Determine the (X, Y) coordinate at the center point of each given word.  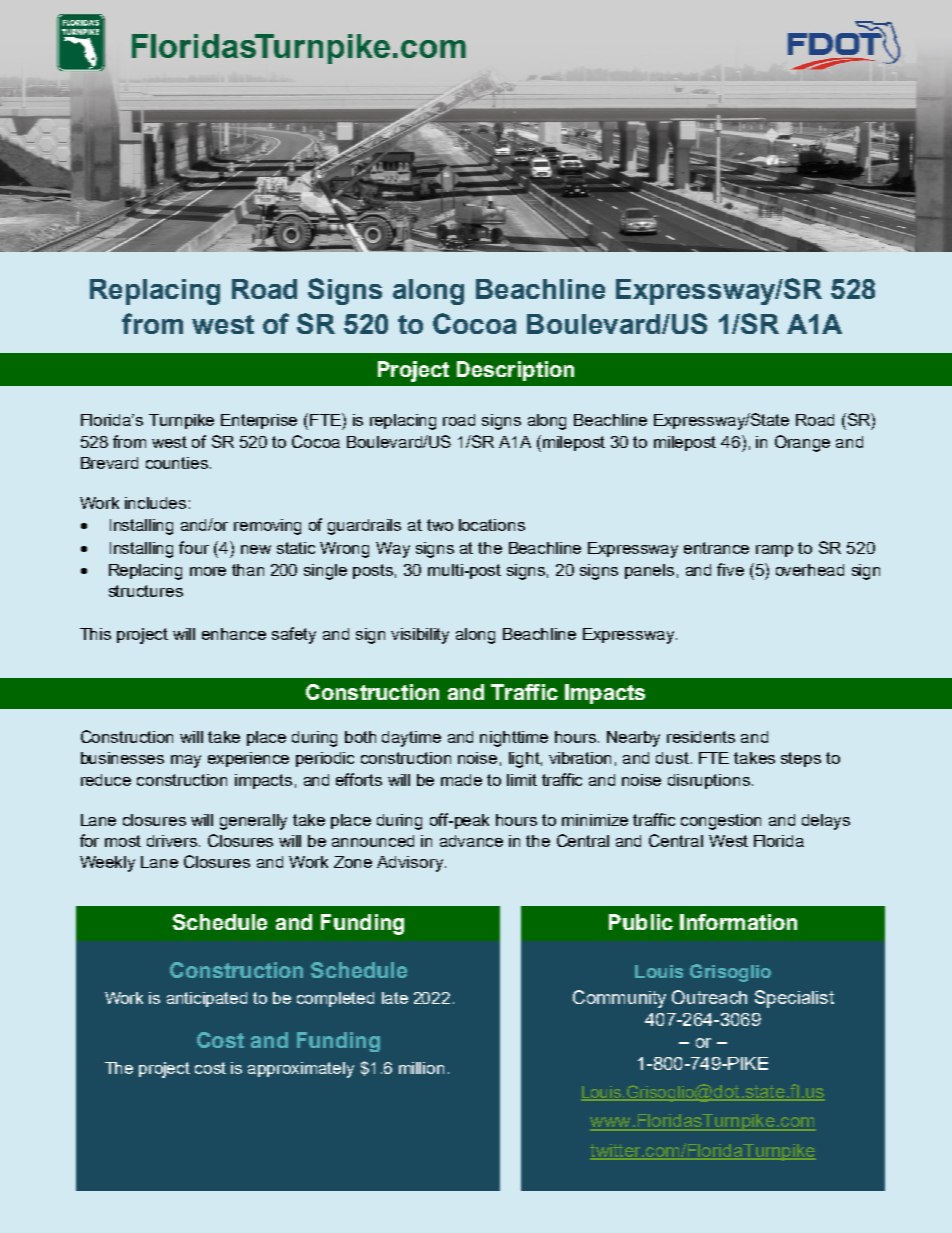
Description (515, 371)
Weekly (107, 864)
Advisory (411, 864)
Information (738, 922)
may (186, 761)
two (440, 525)
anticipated (207, 999)
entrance (716, 548)
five (730, 569)
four (194, 547)
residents (701, 737)
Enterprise (259, 421)
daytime (411, 739)
